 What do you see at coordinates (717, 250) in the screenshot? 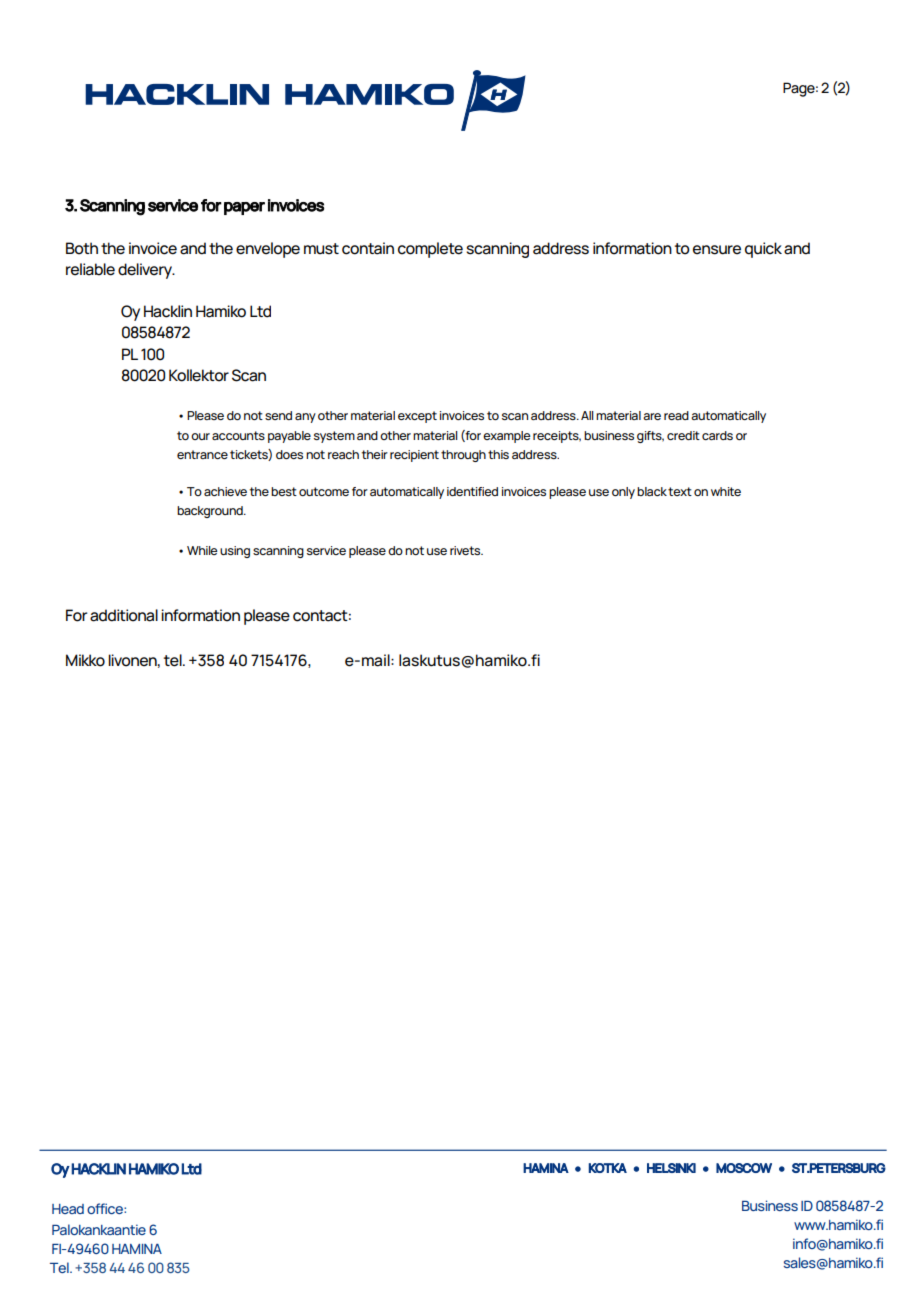
I see `ensure` at bounding box center [717, 250].
